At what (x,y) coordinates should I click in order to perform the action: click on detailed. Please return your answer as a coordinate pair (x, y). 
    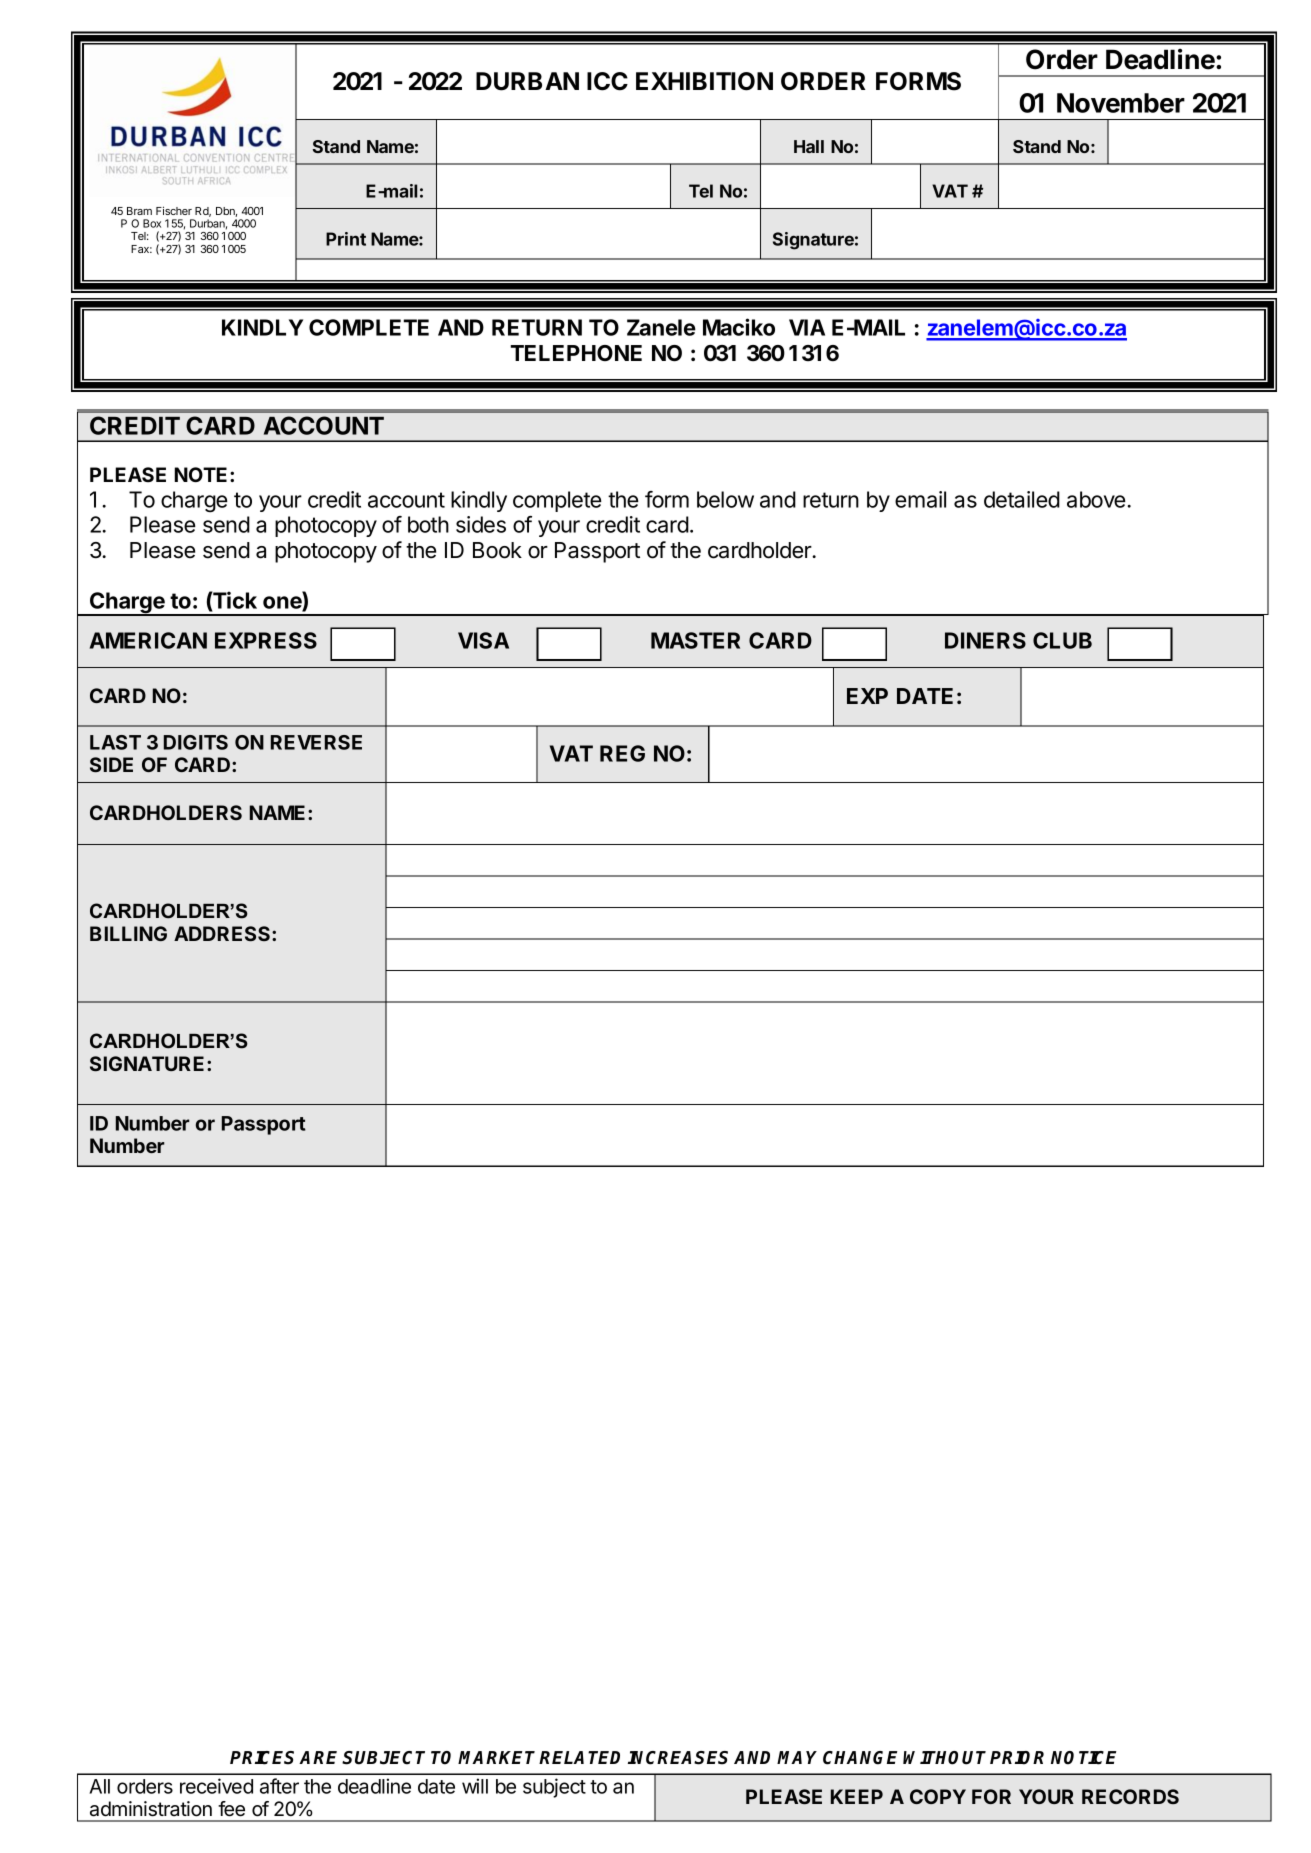
    Looking at the image, I should click on (1022, 499).
